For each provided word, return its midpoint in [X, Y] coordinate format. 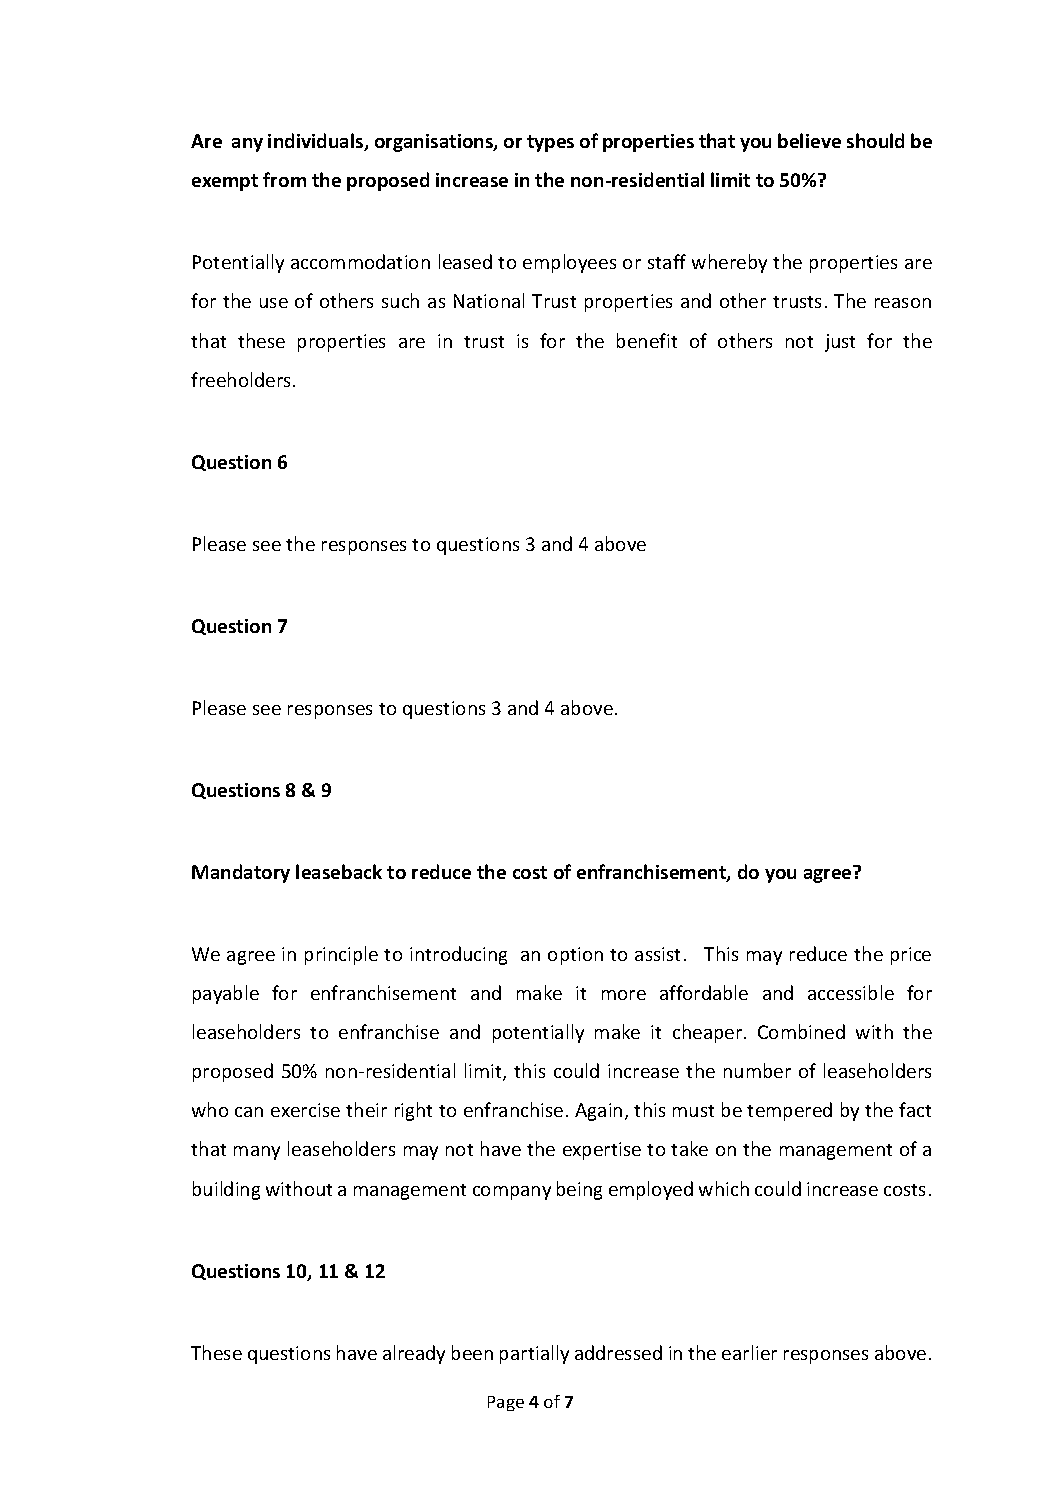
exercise [305, 1110]
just [840, 343]
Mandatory [241, 873]
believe [809, 140]
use [274, 303]
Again [598, 1112]
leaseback [339, 871]
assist [657, 954]
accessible [851, 992]
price [911, 956]
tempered [789, 1111]
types [550, 143]
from [284, 179]
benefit [647, 340]
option [575, 956]
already [414, 1354]
